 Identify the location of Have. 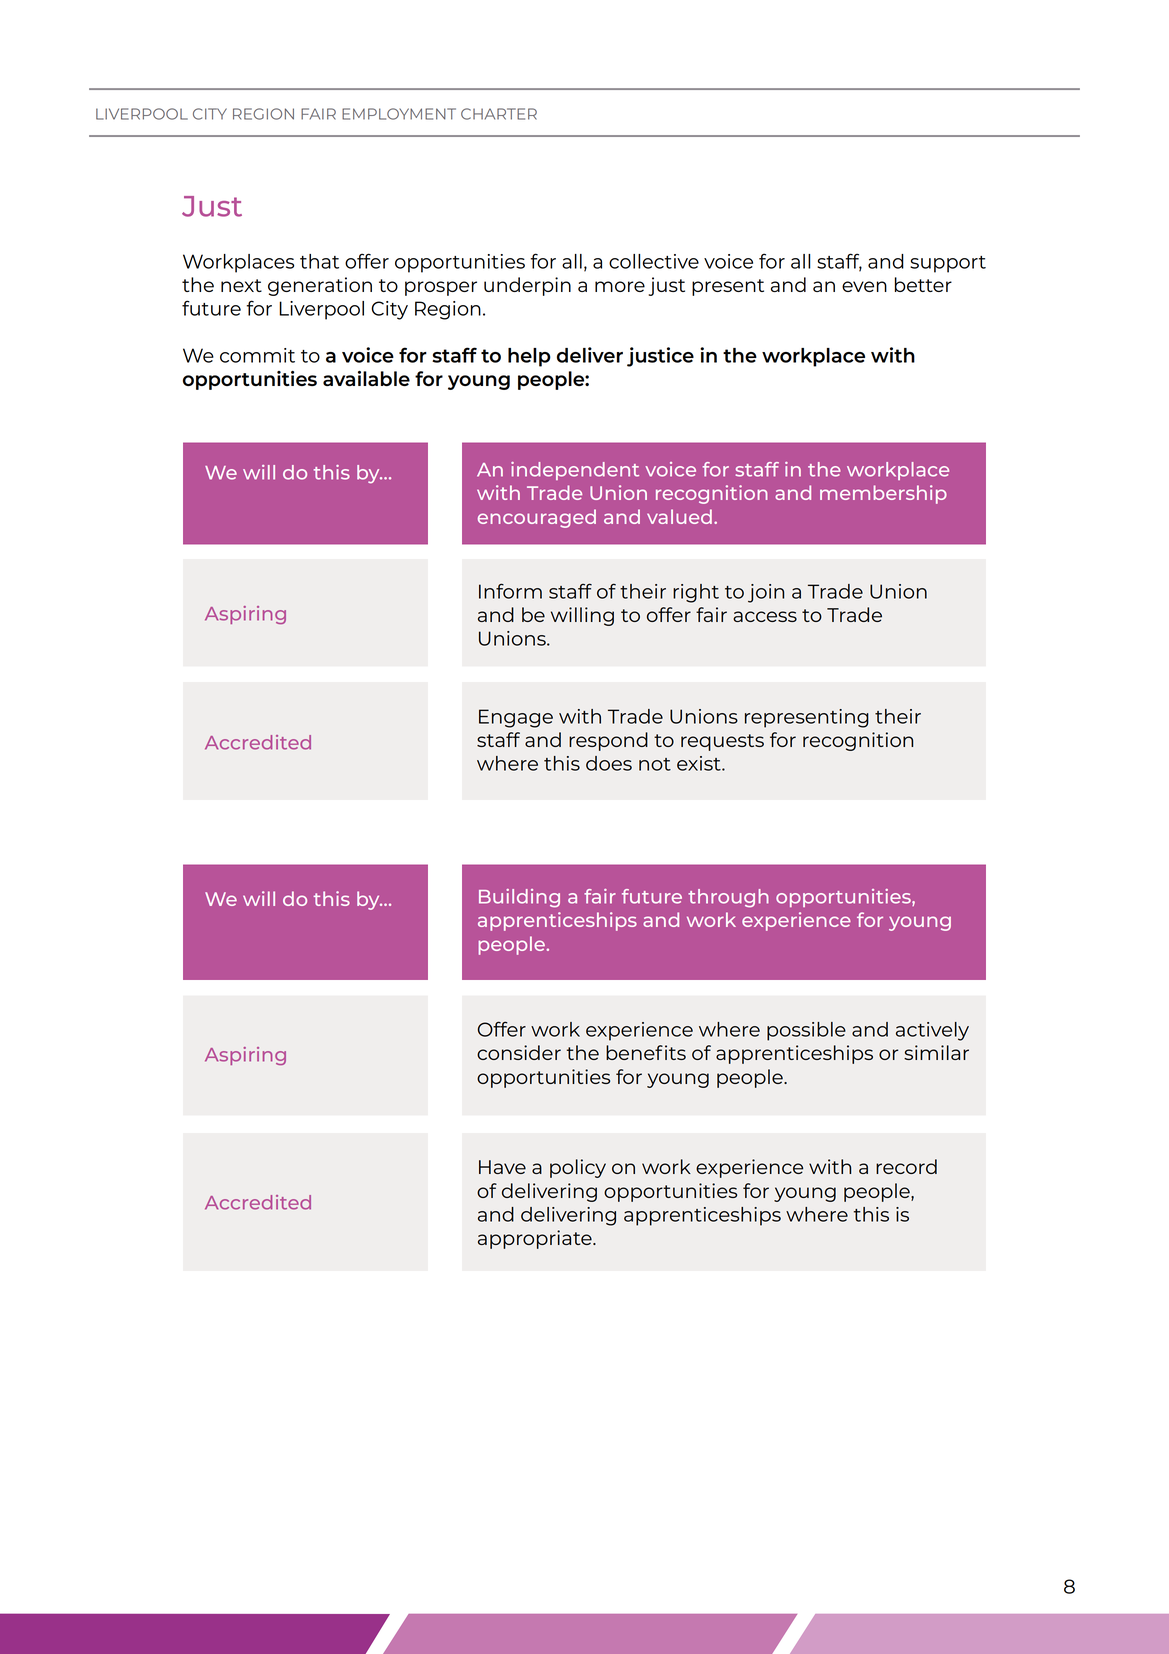
(502, 1167).
